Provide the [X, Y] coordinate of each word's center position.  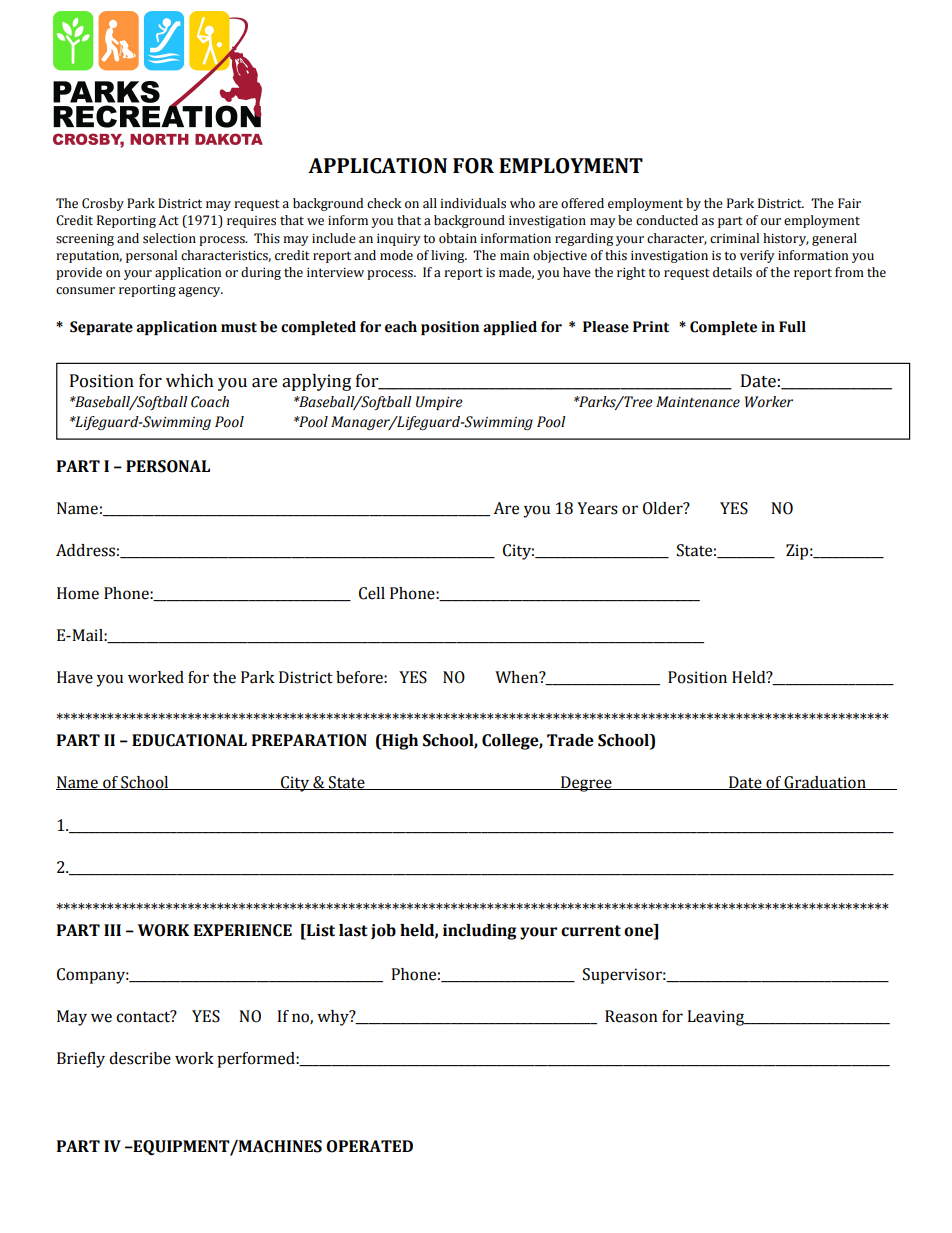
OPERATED [369, 1146]
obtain [458, 238]
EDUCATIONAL [189, 740]
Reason [631, 1016]
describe [140, 1058]
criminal [734, 238]
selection [169, 238]
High [399, 742]
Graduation [825, 783]
